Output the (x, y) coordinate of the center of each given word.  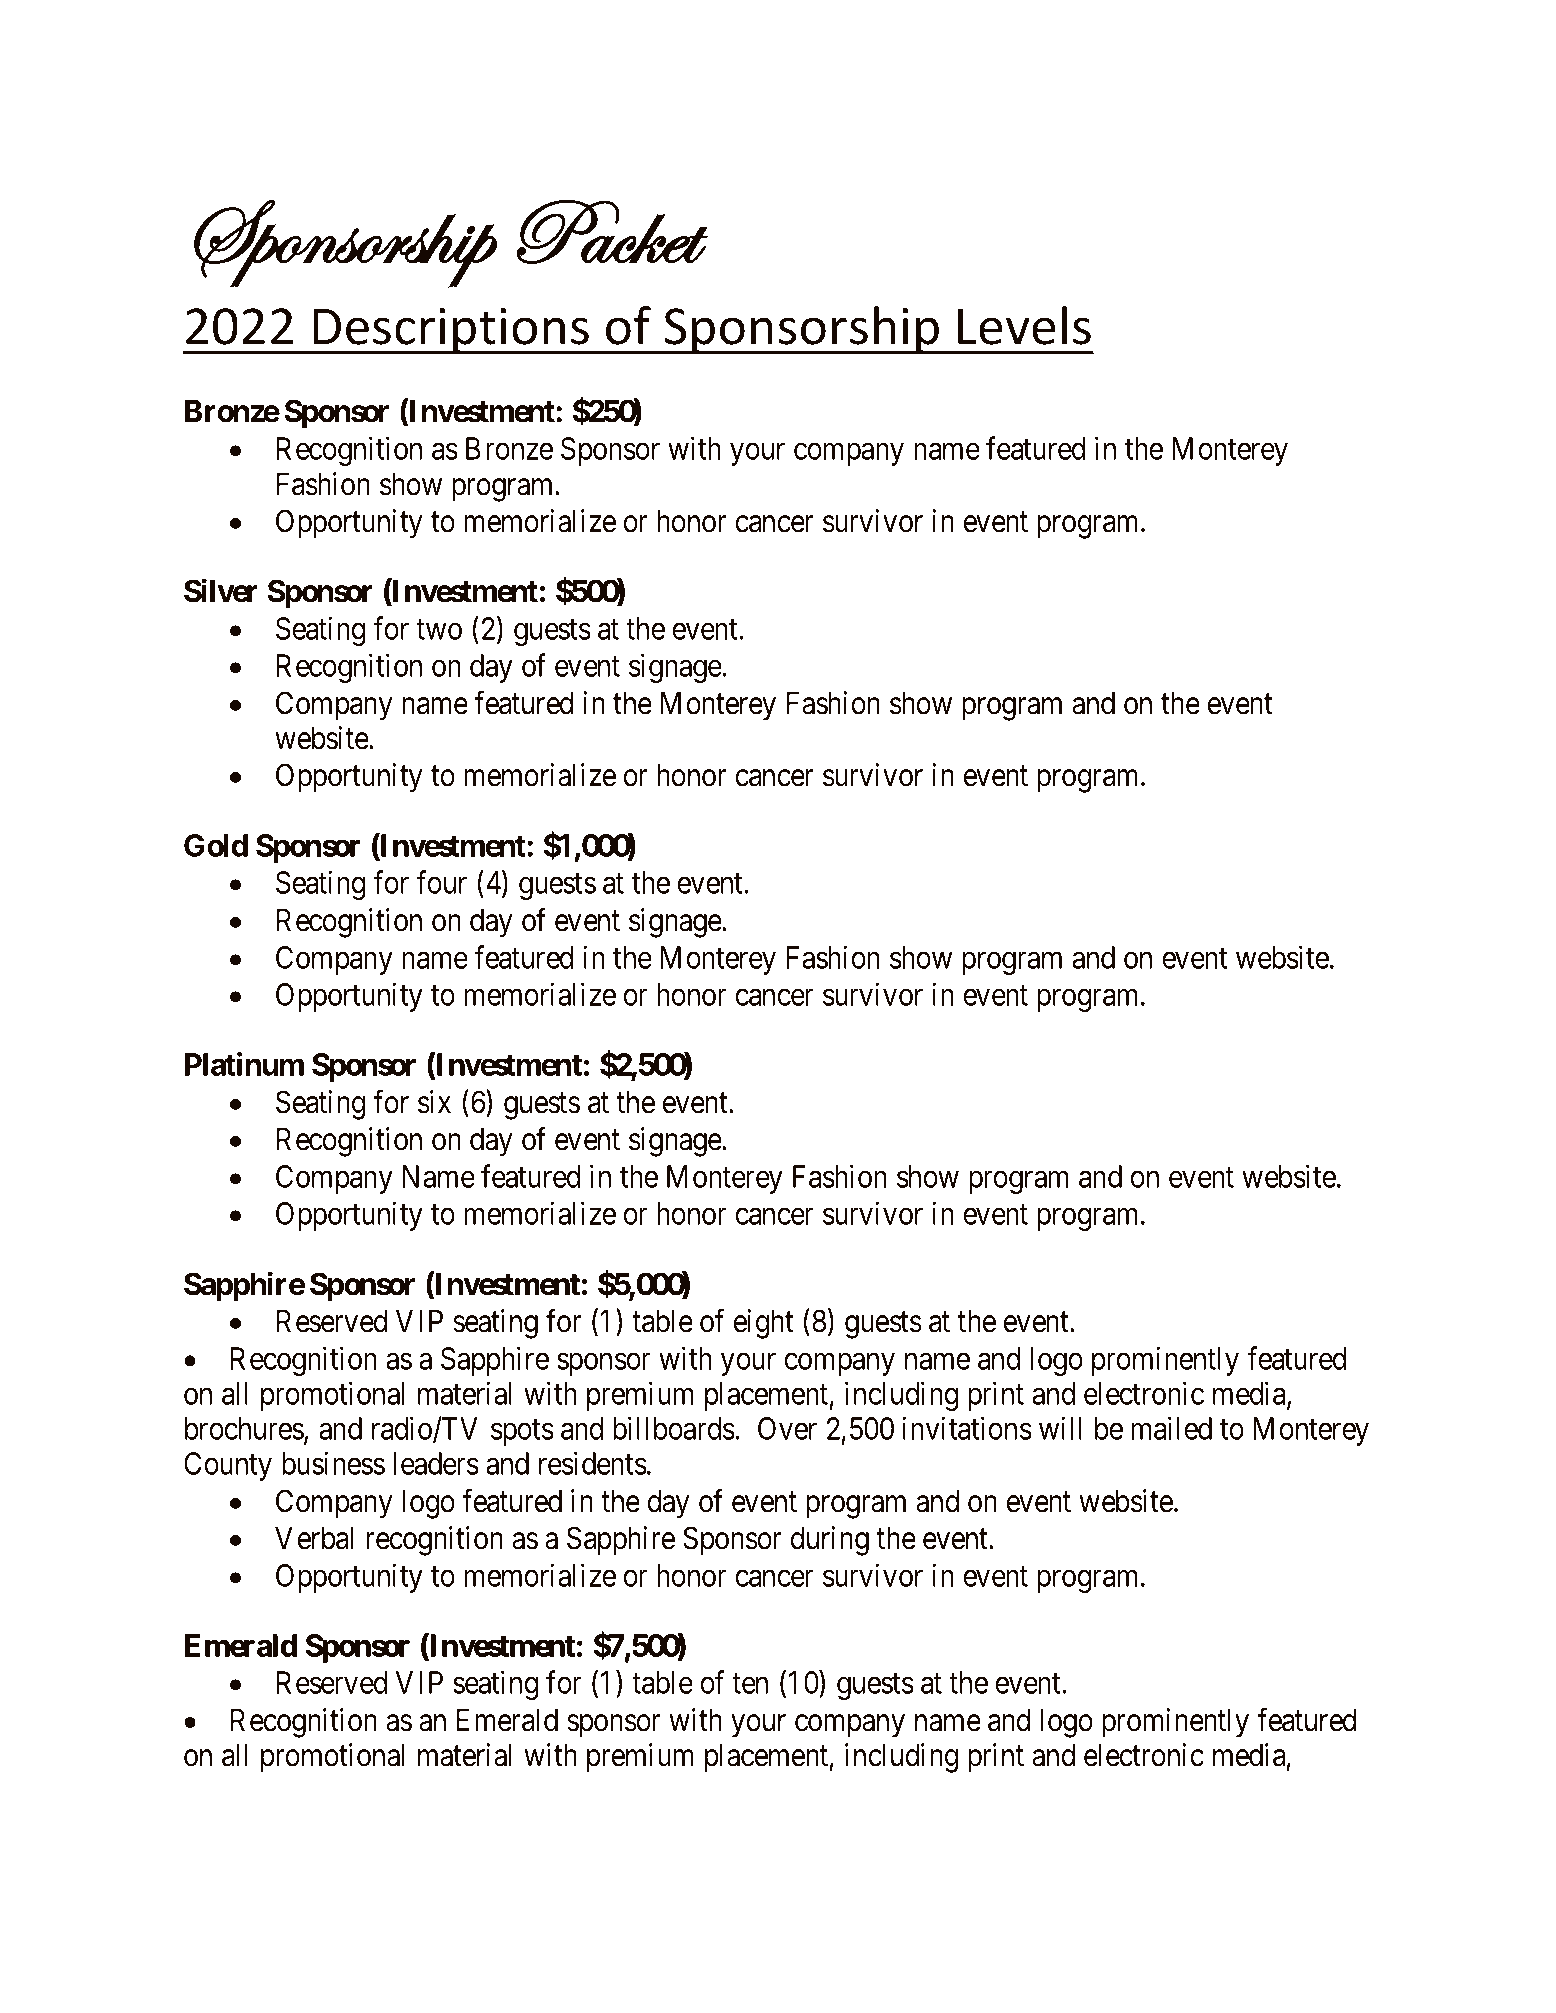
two (439, 630)
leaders (436, 1463)
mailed (1171, 1428)
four (441, 882)
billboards (674, 1428)
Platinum (244, 1064)
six (434, 1102)
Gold (216, 845)
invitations (967, 1428)
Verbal (314, 1538)
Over (787, 1428)
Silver (221, 591)
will (1060, 1428)
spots (522, 1433)
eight (764, 1324)
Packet (612, 231)
